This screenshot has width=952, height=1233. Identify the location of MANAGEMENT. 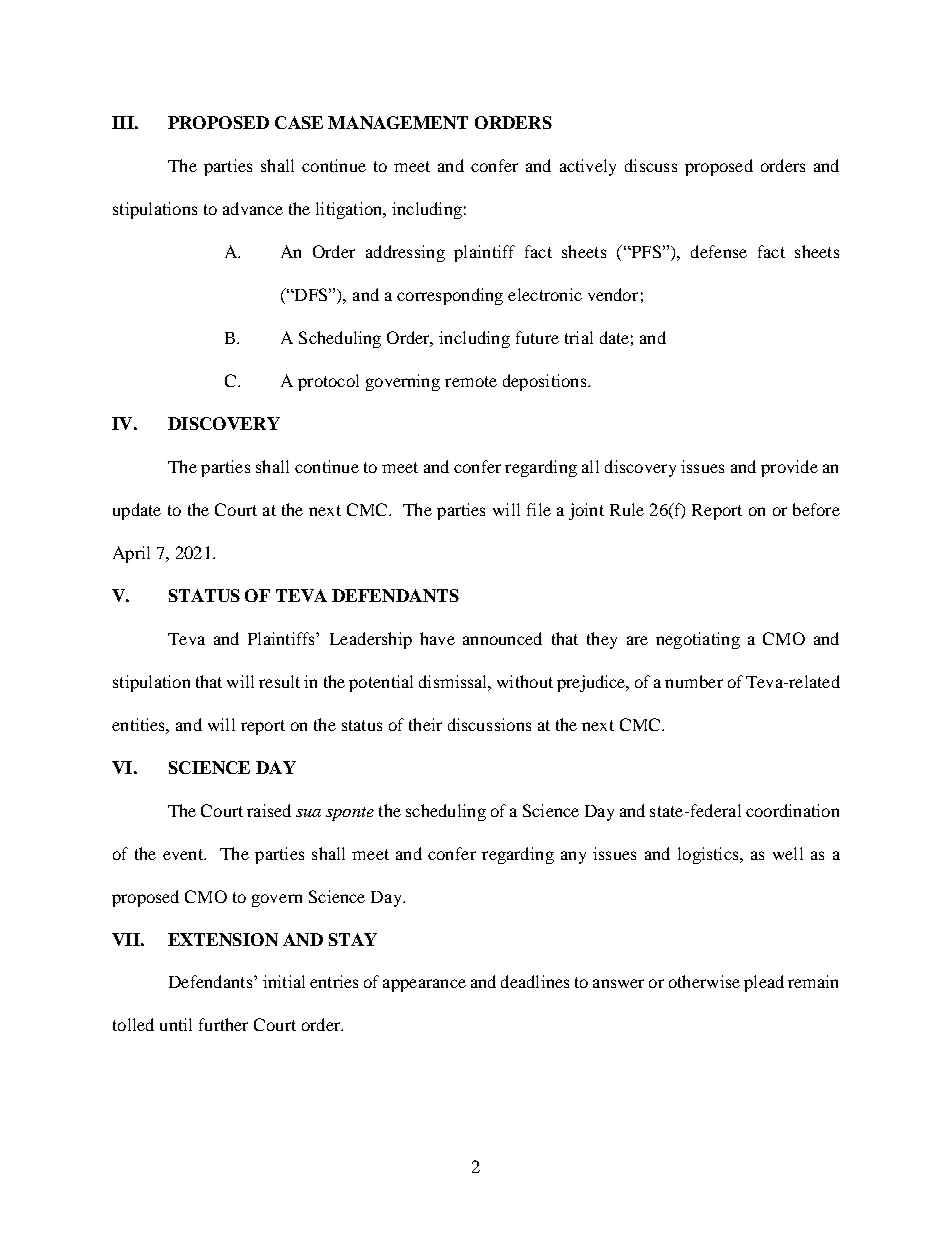
(398, 122).
